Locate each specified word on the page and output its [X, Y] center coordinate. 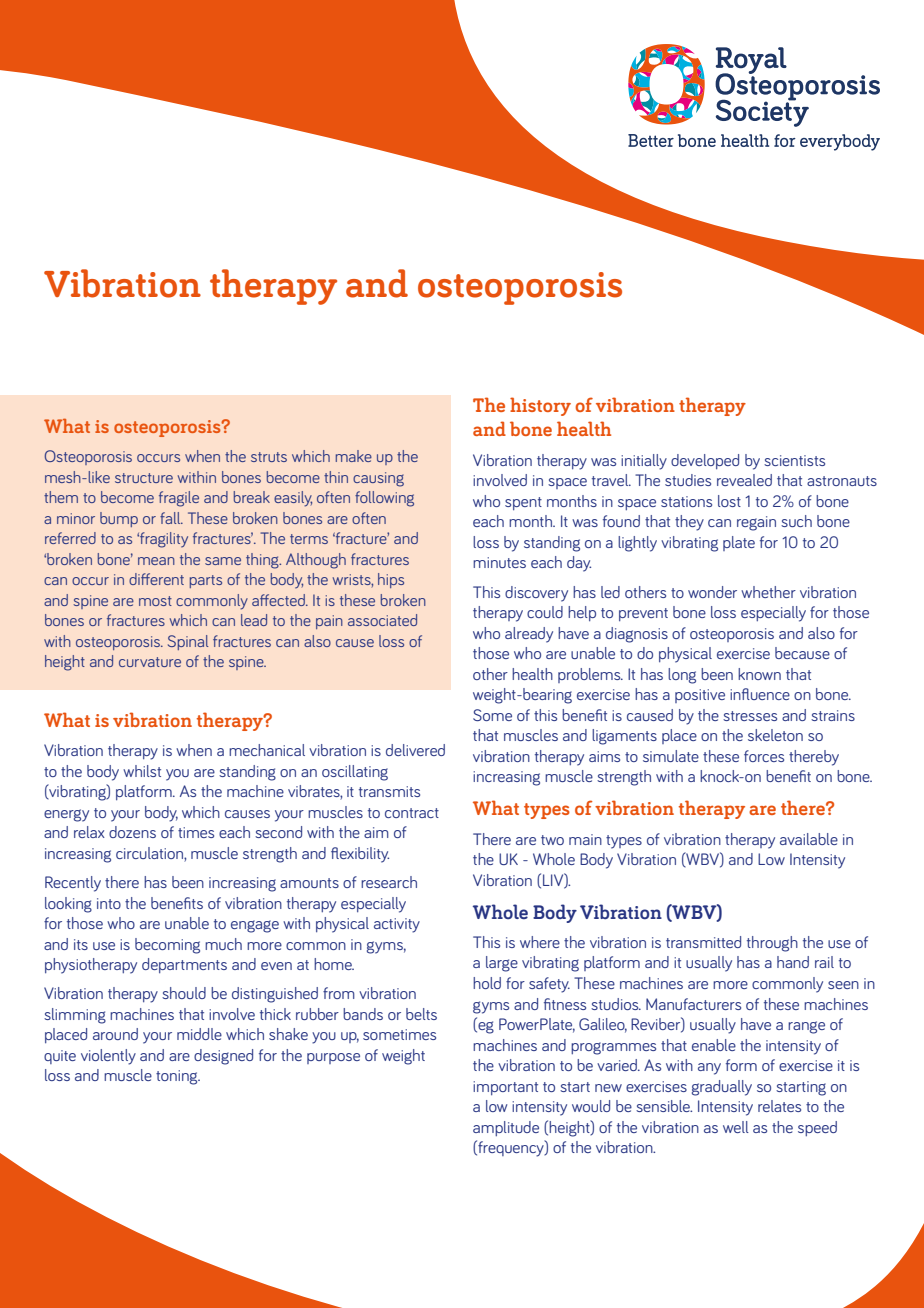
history [540, 406]
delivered [415, 750]
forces [764, 756]
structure [144, 478]
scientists [794, 460]
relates [779, 1106]
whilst [142, 771]
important [505, 1088]
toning [178, 1077]
